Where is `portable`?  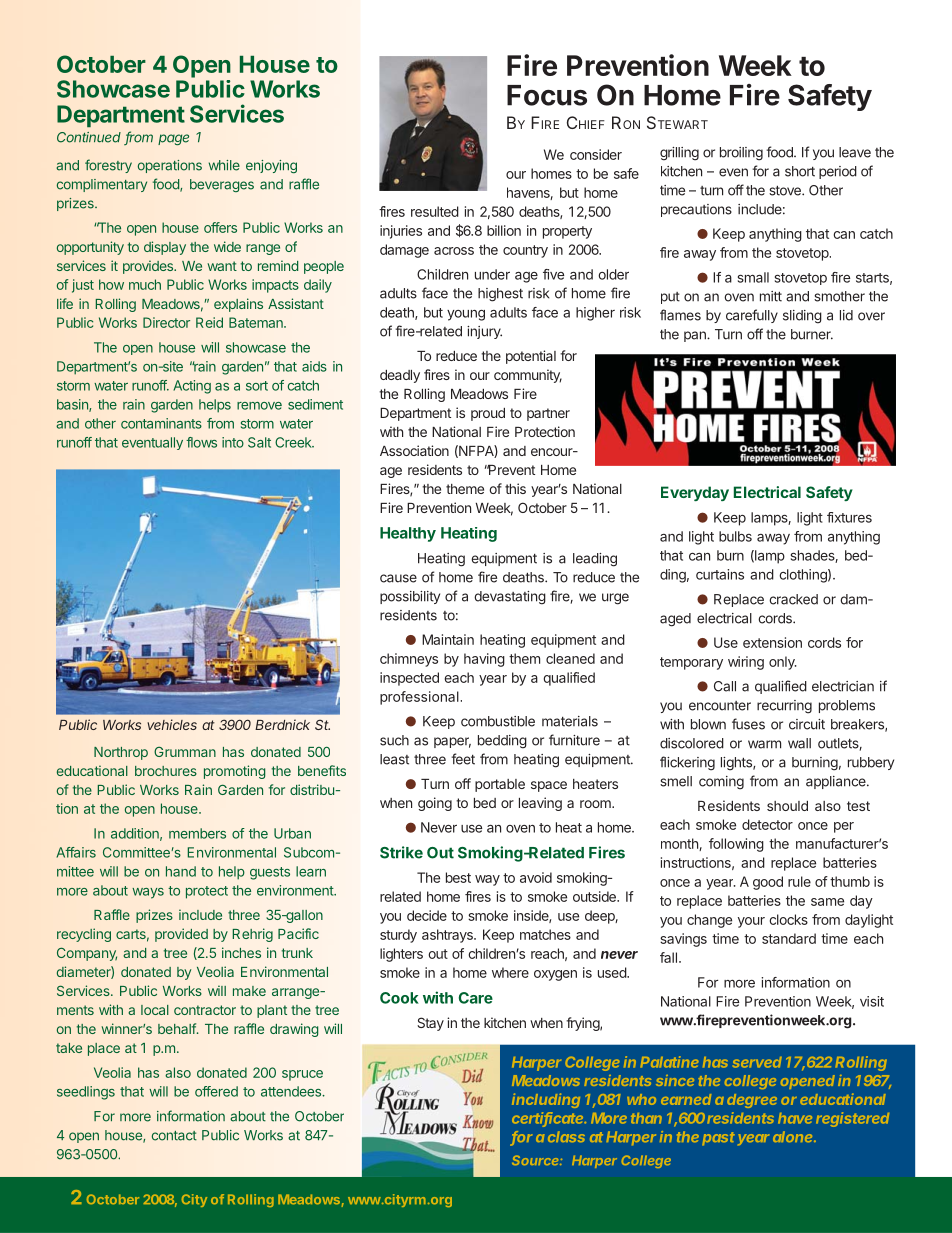 portable is located at coordinates (500, 785).
